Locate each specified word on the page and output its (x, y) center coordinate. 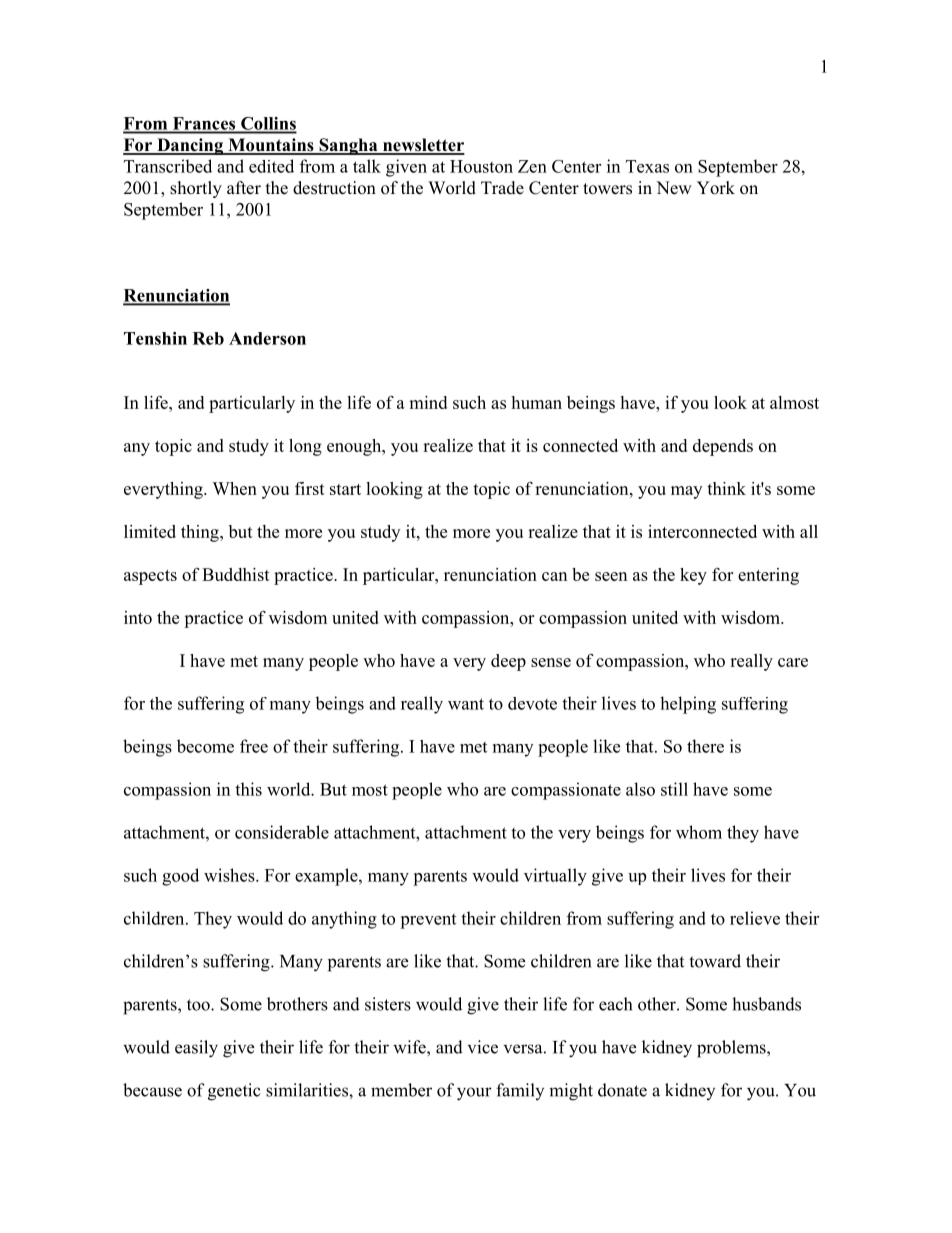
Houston (481, 166)
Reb (208, 338)
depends (723, 447)
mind (428, 402)
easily (196, 1049)
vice (483, 1047)
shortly (196, 189)
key (693, 576)
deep (508, 662)
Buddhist (236, 574)
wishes (230, 875)
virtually (555, 877)
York (716, 188)
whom (699, 832)
